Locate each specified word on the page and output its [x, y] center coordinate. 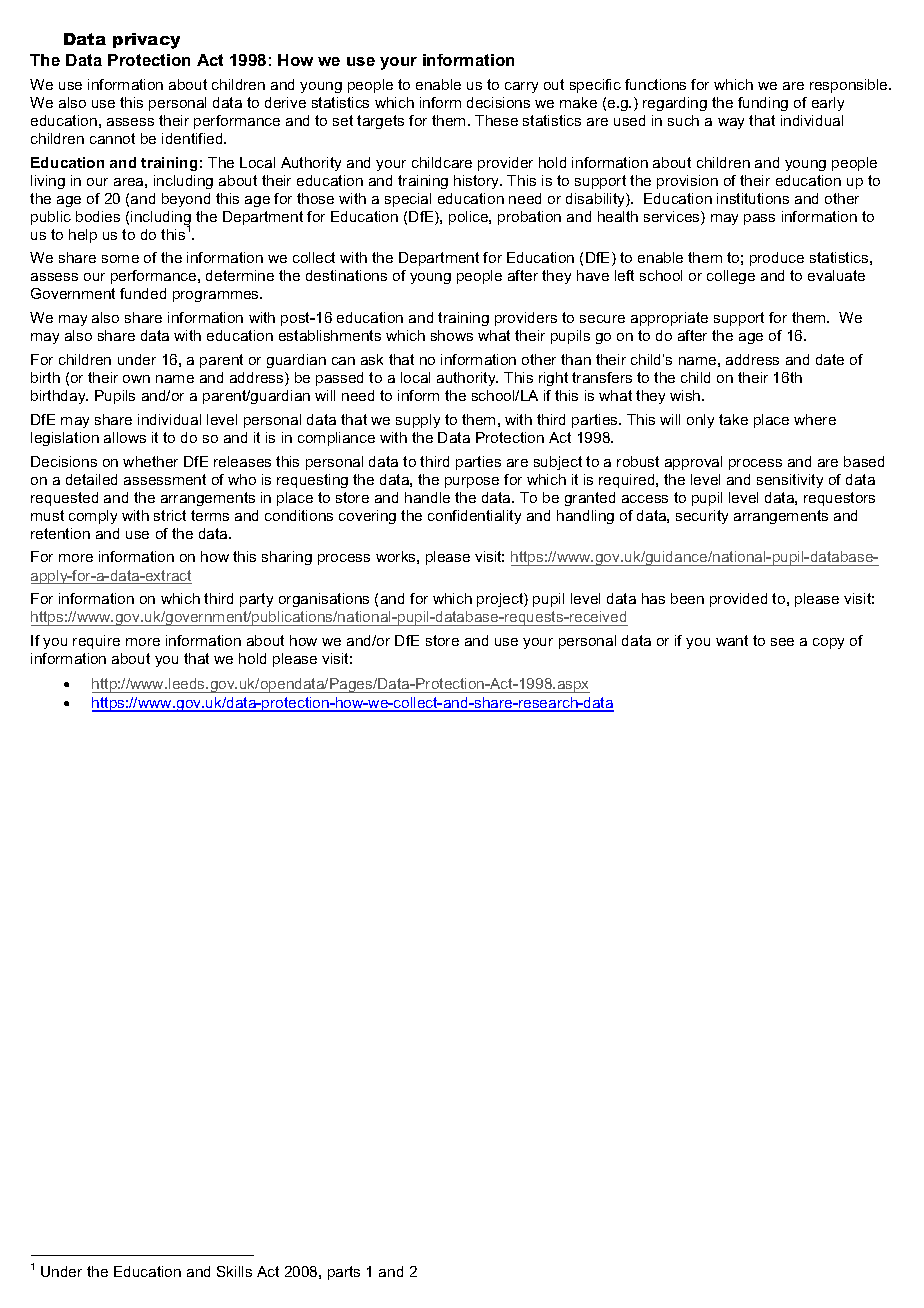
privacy [146, 41]
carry [521, 87]
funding [763, 104]
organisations [324, 600]
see [782, 642]
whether [150, 461]
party [256, 600]
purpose [472, 482]
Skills [234, 1271]
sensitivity [790, 481]
